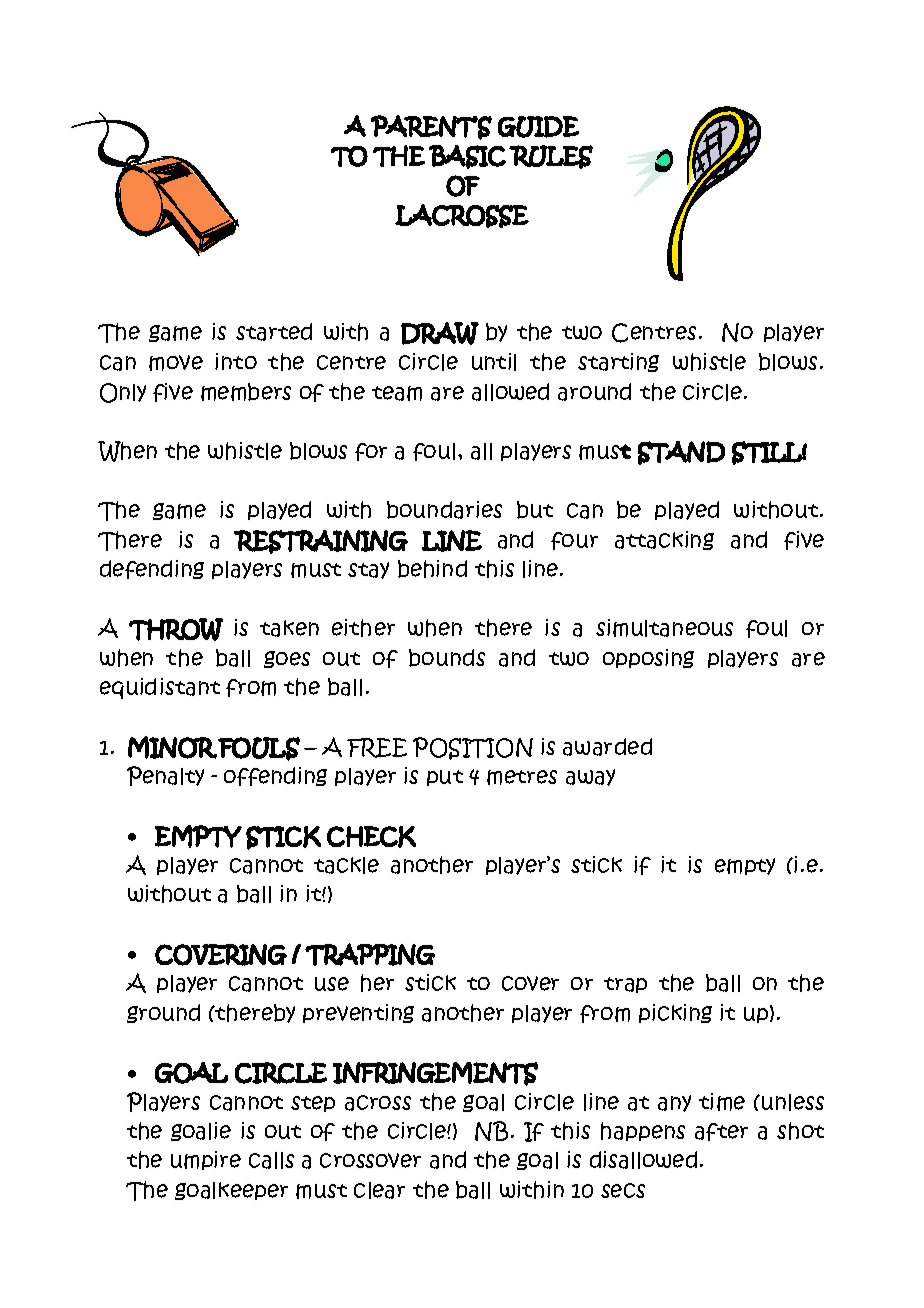 The height and width of the screenshot is (1308, 924). What do you see at coordinates (246, 392) in the screenshot?
I see `members` at bounding box center [246, 392].
